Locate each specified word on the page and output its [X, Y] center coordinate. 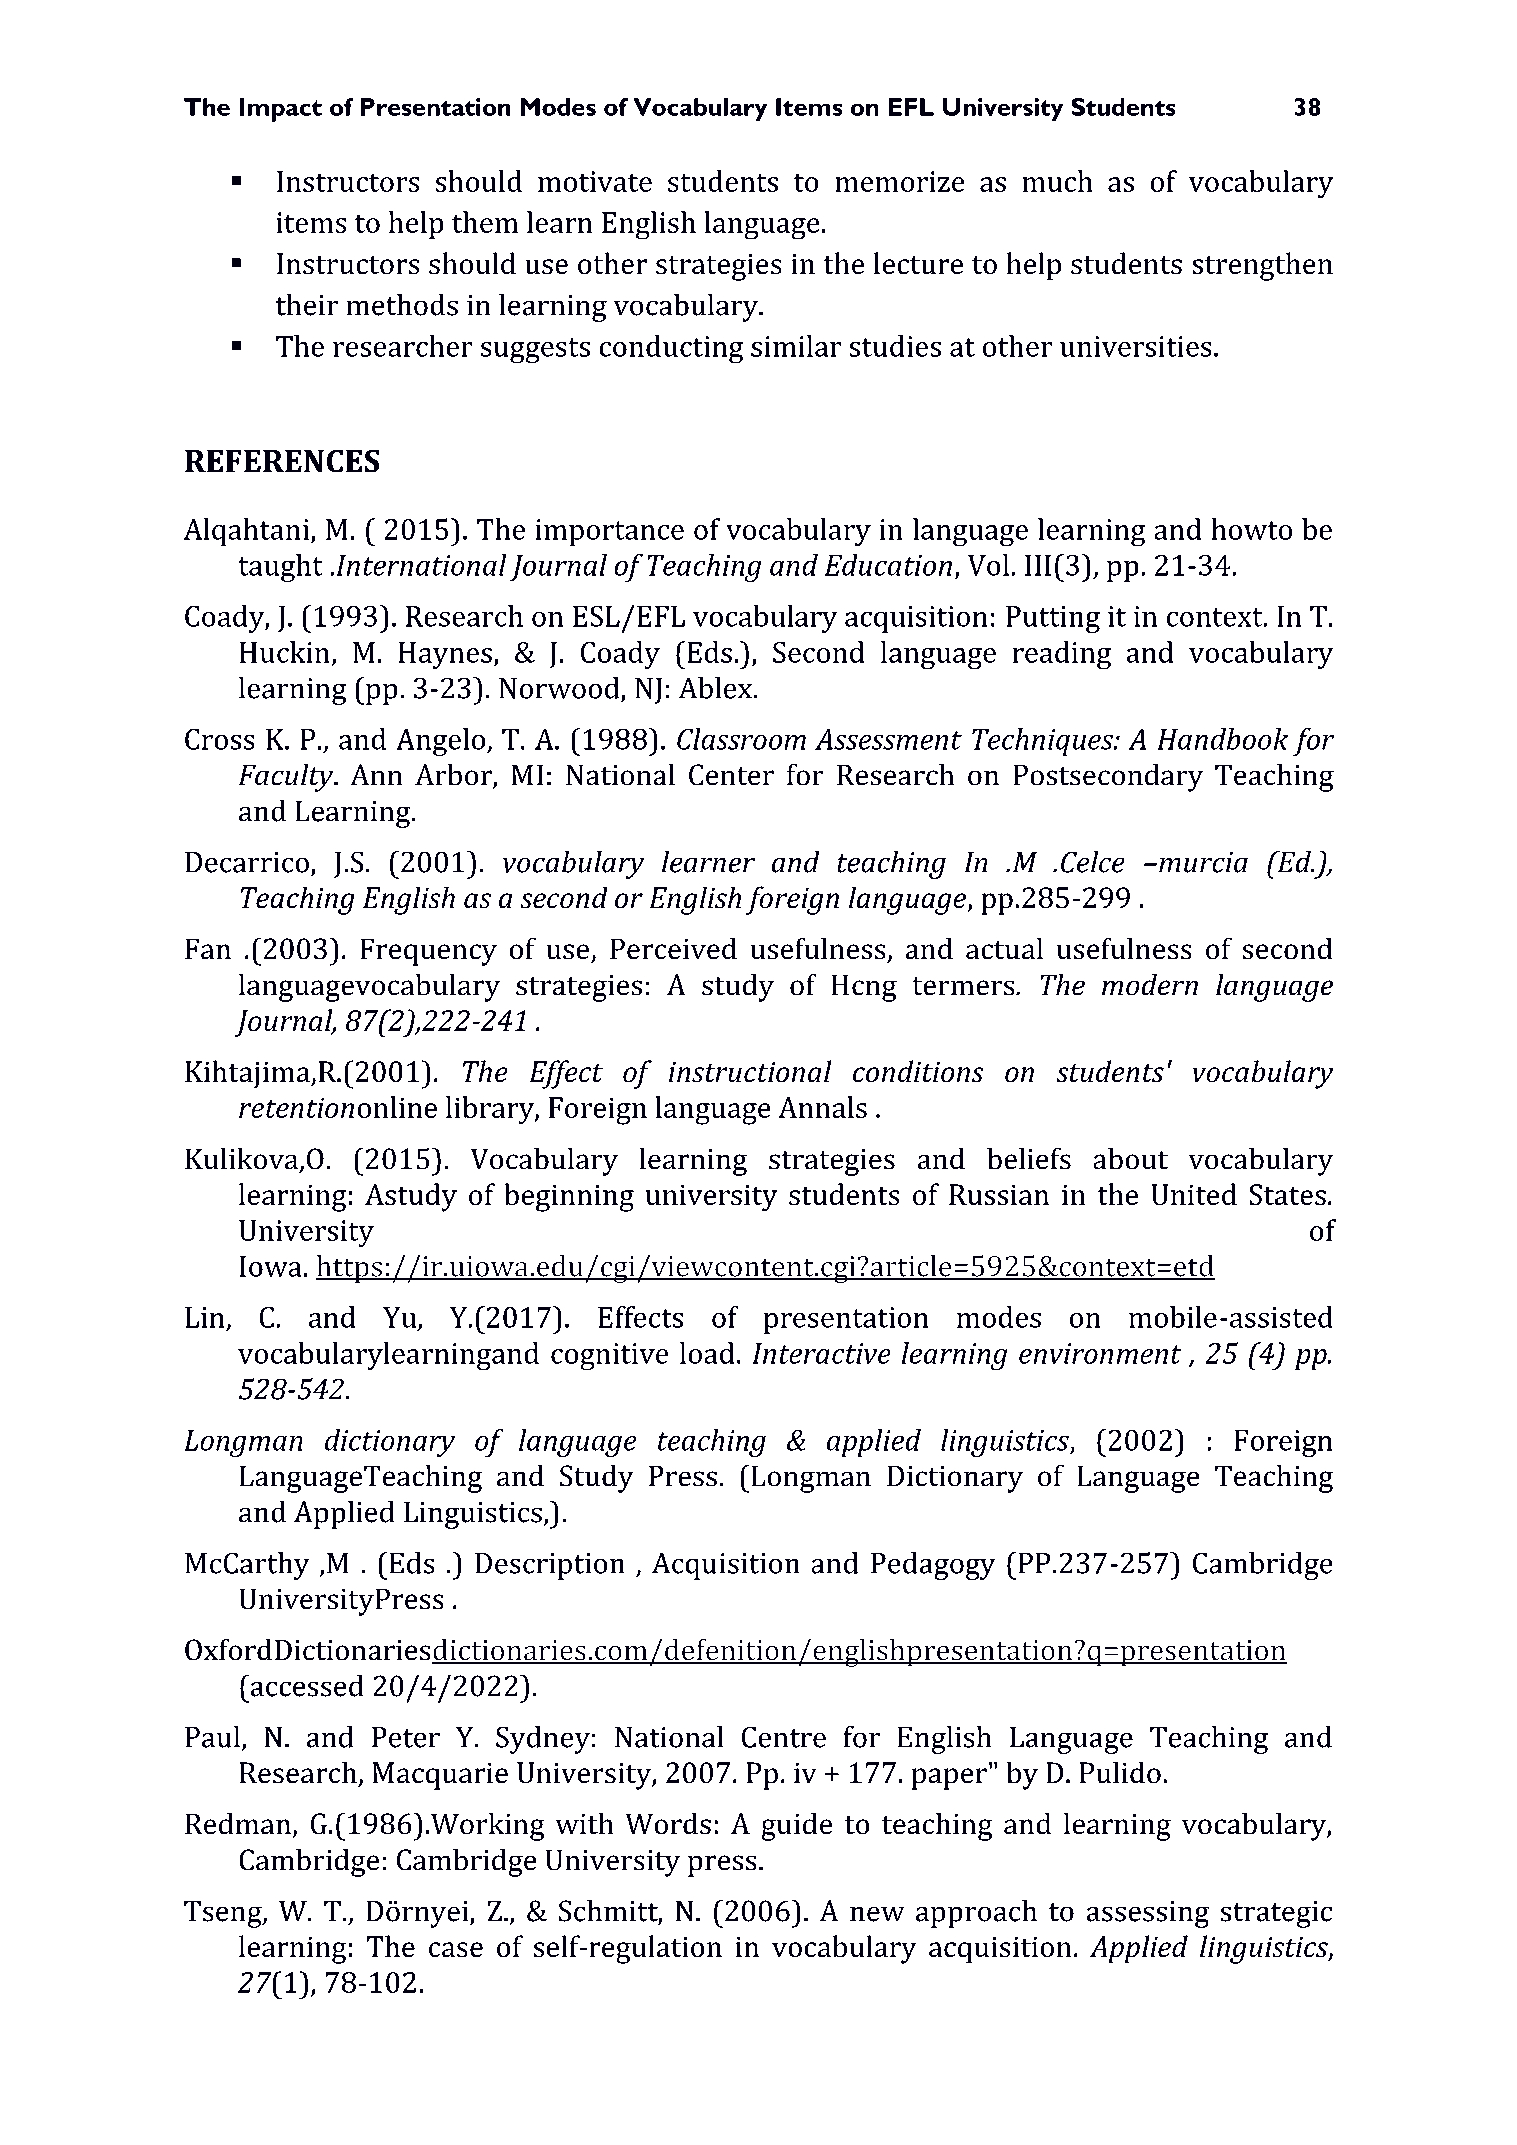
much [1057, 181]
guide [796, 1826]
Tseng [224, 1914]
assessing [1148, 1914]
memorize [900, 181]
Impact [280, 110]
